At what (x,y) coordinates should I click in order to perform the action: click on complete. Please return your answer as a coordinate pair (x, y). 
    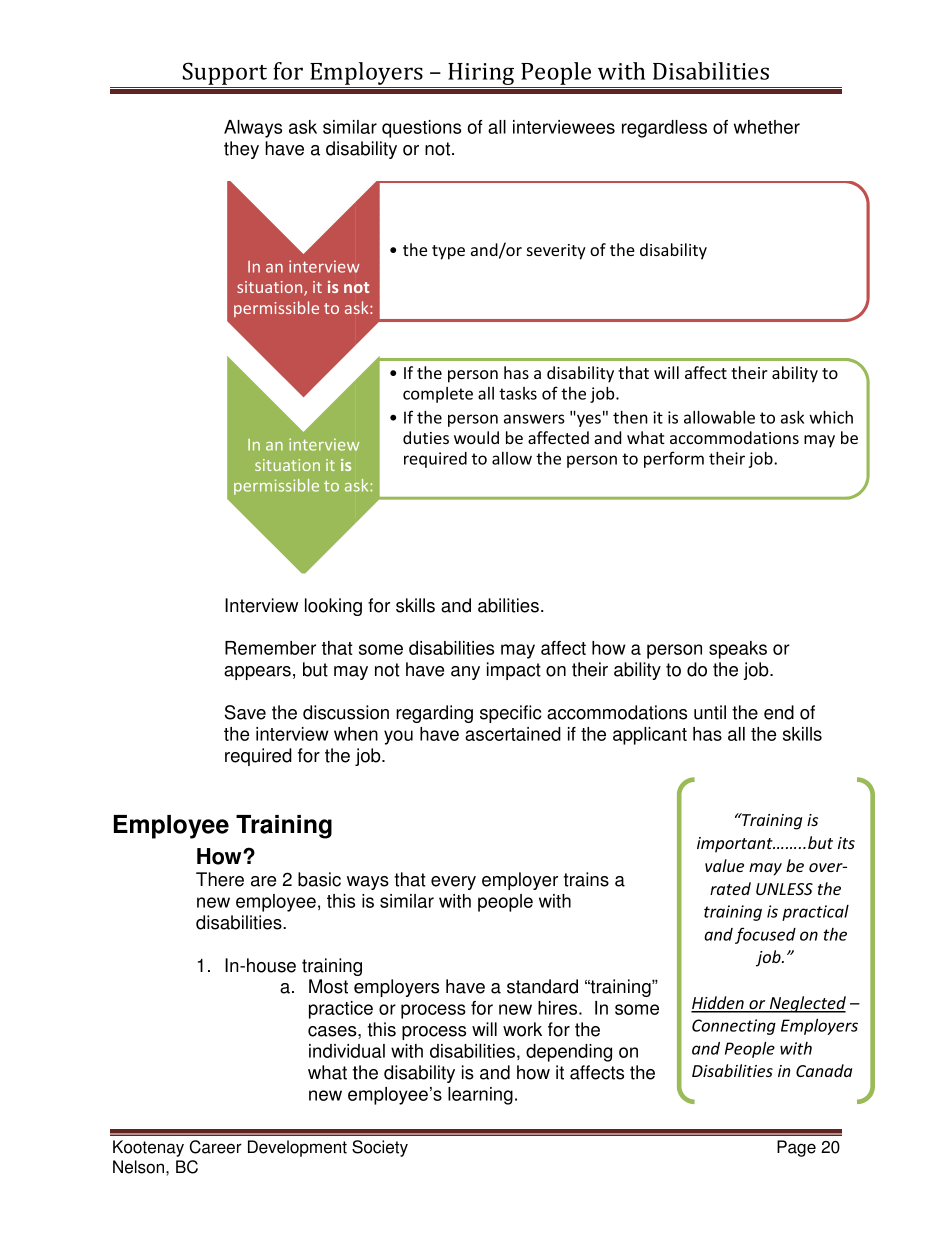
    Looking at the image, I should click on (438, 395).
